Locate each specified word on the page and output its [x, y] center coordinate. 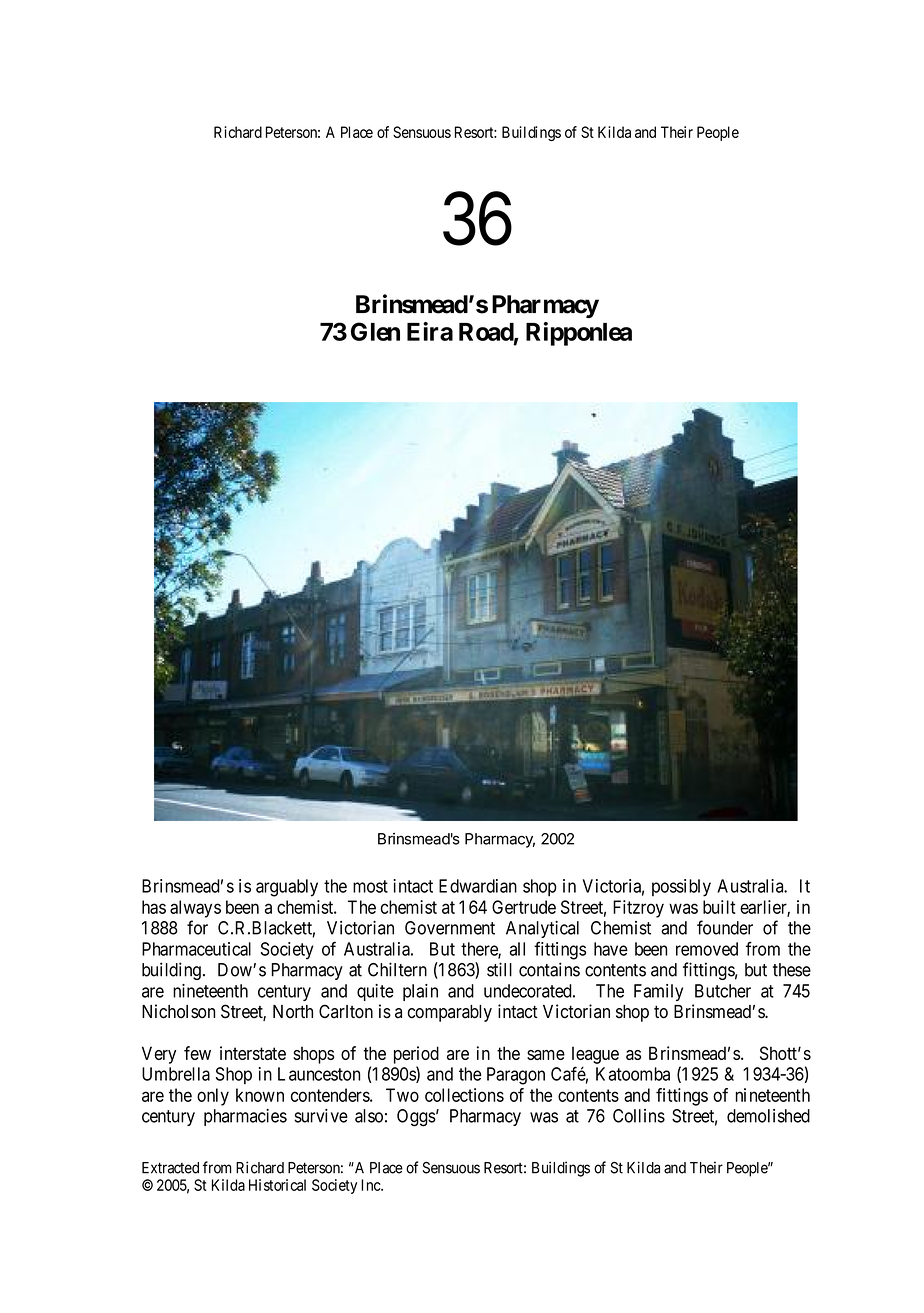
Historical [277, 1185]
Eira [430, 331]
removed [707, 949]
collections [464, 1095]
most [370, 886]
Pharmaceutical [196, 949]
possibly [681, 888]
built [719, 907]
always [195, 909]
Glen [375, 331]
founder [725, 927]
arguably [287, 888]
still [499, 969]
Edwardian [478, 886]
